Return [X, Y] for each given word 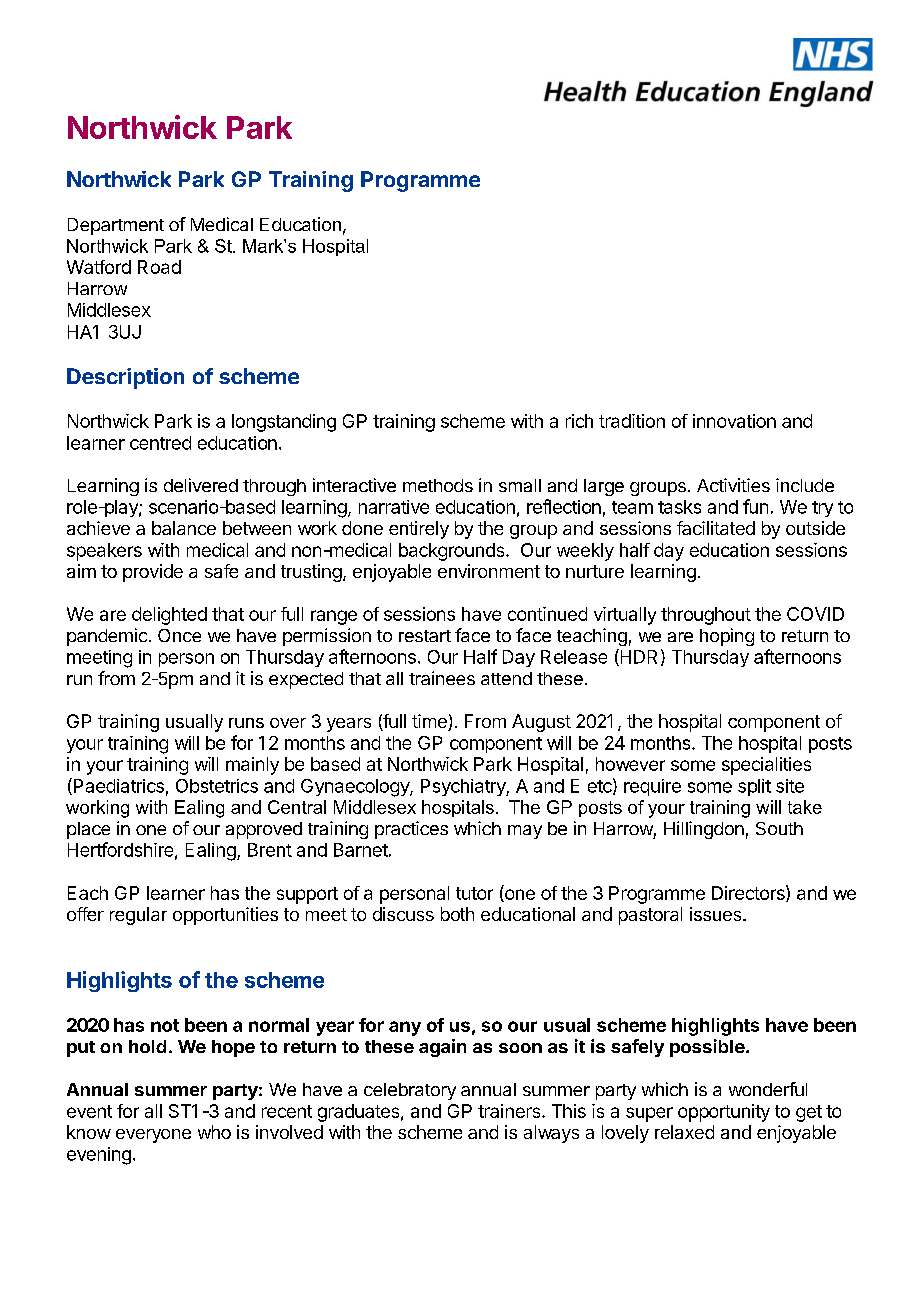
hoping [727, 637]
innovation [734, 421]
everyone [153, 1136]
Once [179, 635]
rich [579, 421]
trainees [442, 678]
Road [159, 267]
